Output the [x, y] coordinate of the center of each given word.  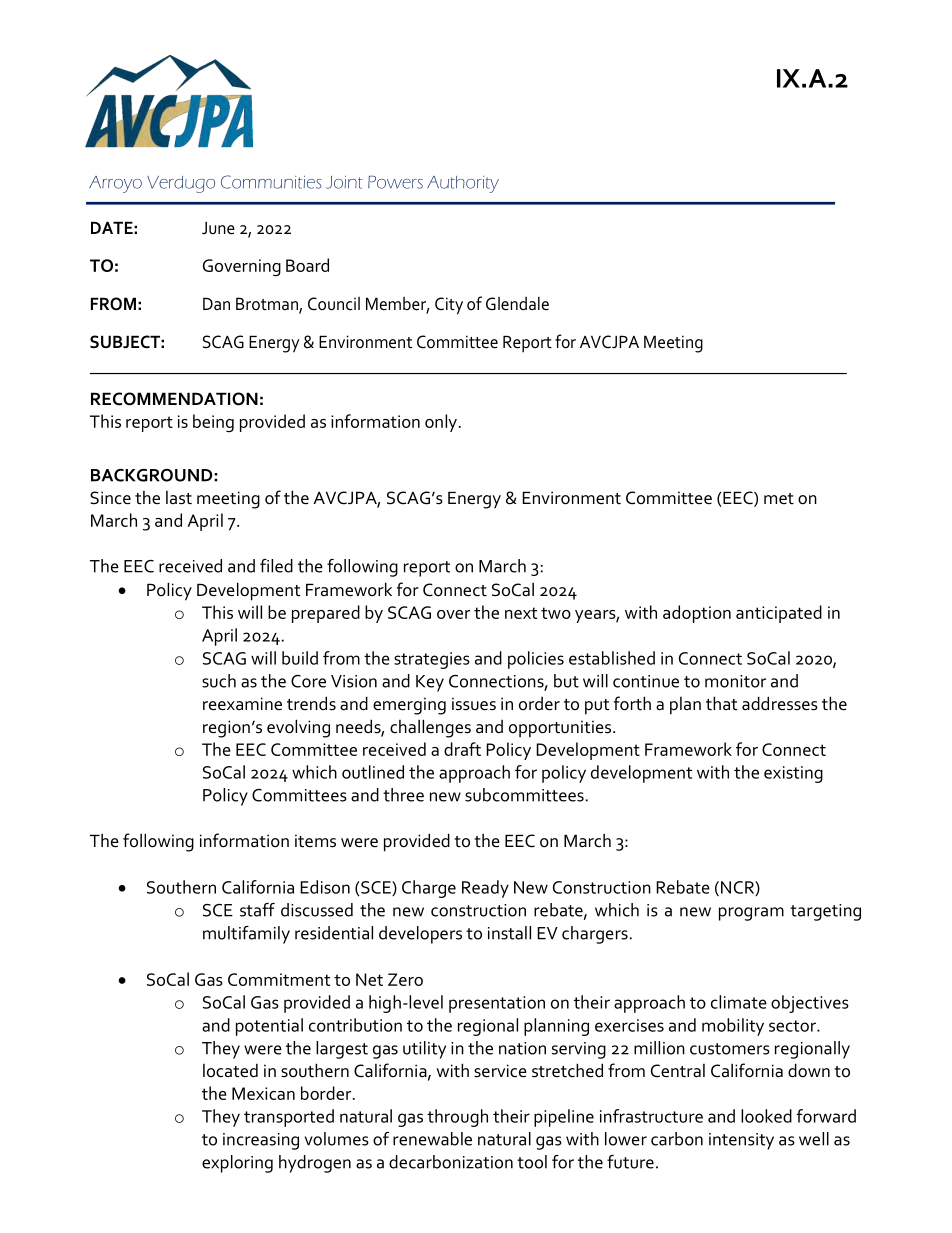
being [213, 423]
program [751, 914]
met [779, 498]
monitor [735, 681]
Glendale [517, 303]
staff [257, 910]
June [218, 228]
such [219, 681]
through [457, 1118]
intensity [741, 1141]
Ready [485, 889]
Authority [463, 184]
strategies [432, 660]
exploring [237, 1164]
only [441, 423]
